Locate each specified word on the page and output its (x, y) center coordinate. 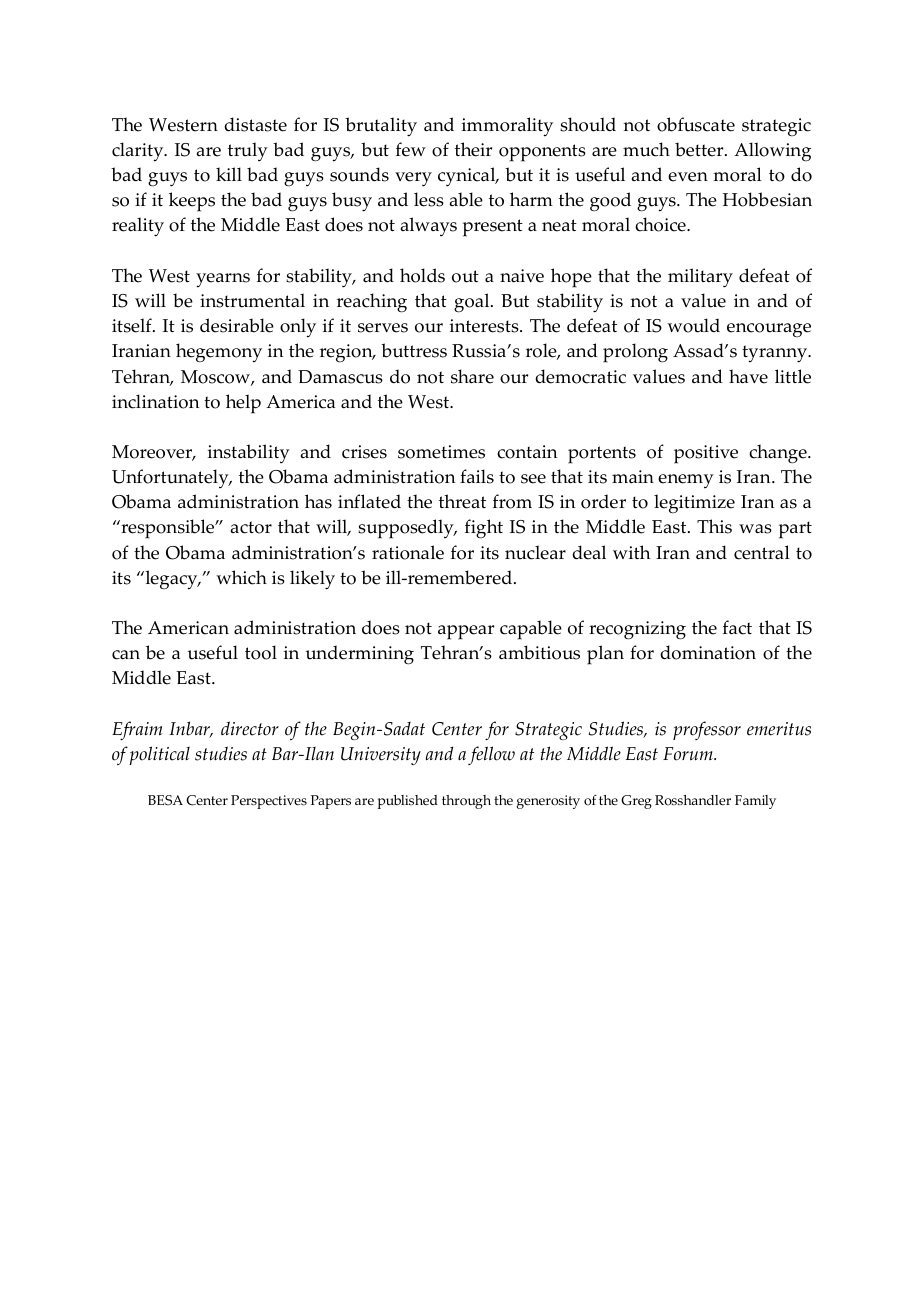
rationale (408, 552)
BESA (165, 800)
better (700, 149)
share (472, 376)
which (241, 577)
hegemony (219, 353)
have (748, 376)
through (466, 802)
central (762, 552)
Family (755, 802)
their (473, 149)
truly (248, 151)
